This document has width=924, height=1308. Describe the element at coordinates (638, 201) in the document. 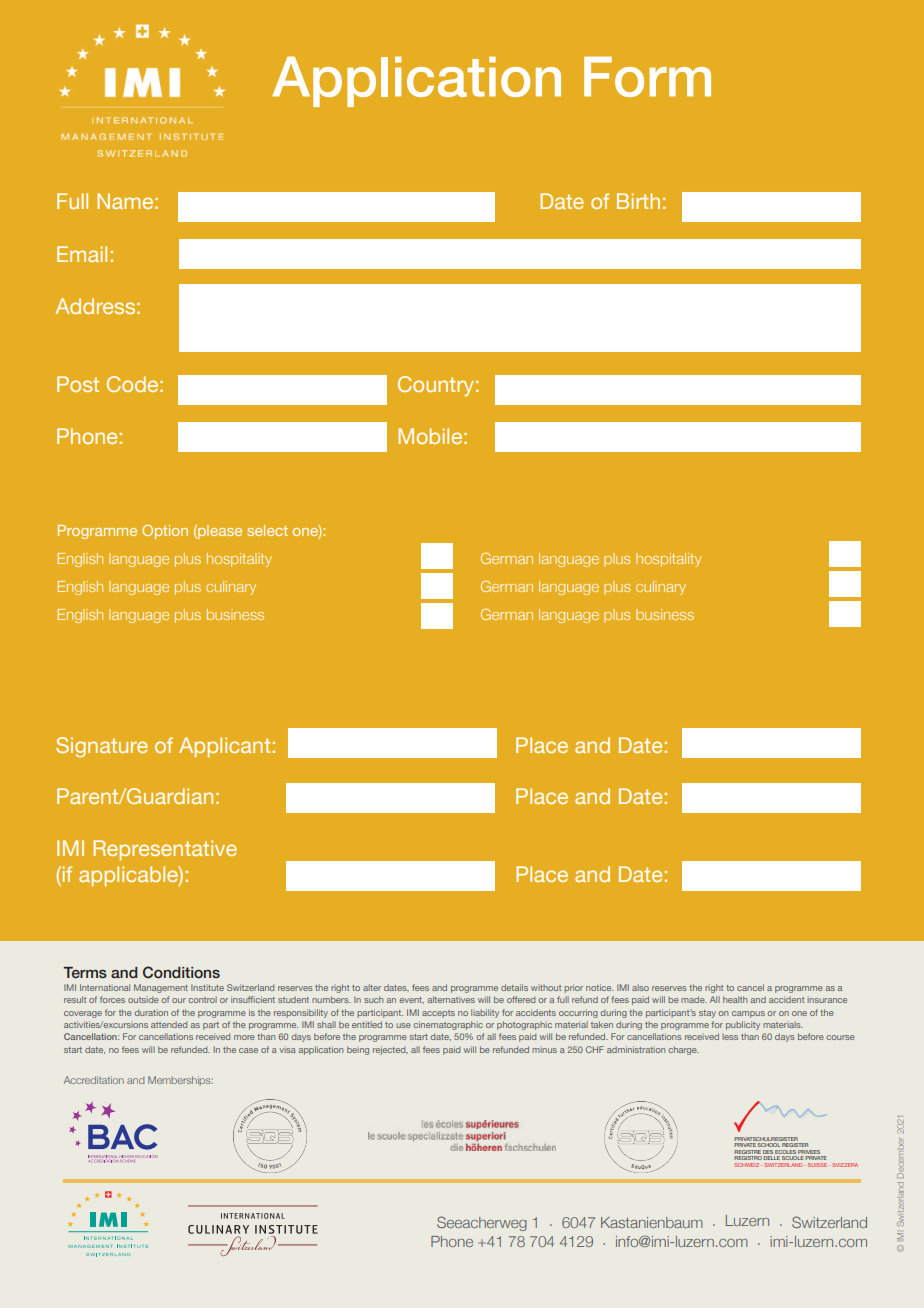

I see `Birth` at that location.
